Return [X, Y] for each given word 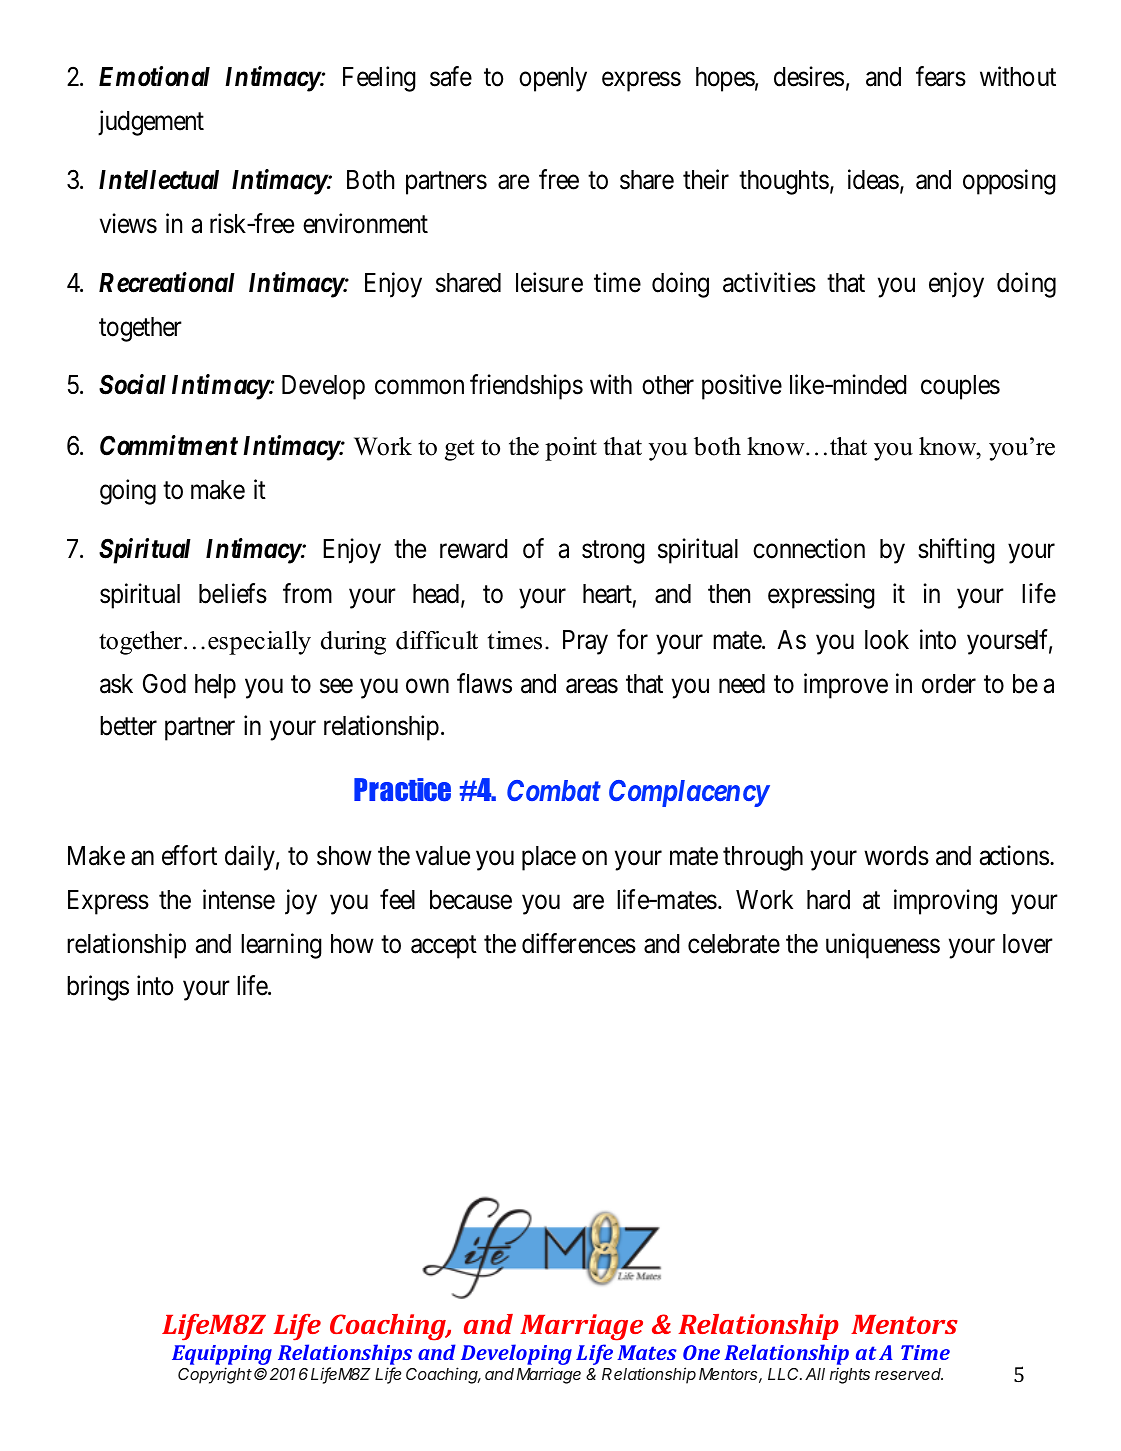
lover [1028, 944]
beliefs [233, 593]
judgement [151, 123]
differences [579, 943]
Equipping [222, 1355]
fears [941, 76]
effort [189, 855]
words [896, 856]
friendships [526, 387]
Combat [554, 790]
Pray [585, 642]
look [887, 640]
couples [960, 387]
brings [98, 988]
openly [553, 79]
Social [132, 384]
